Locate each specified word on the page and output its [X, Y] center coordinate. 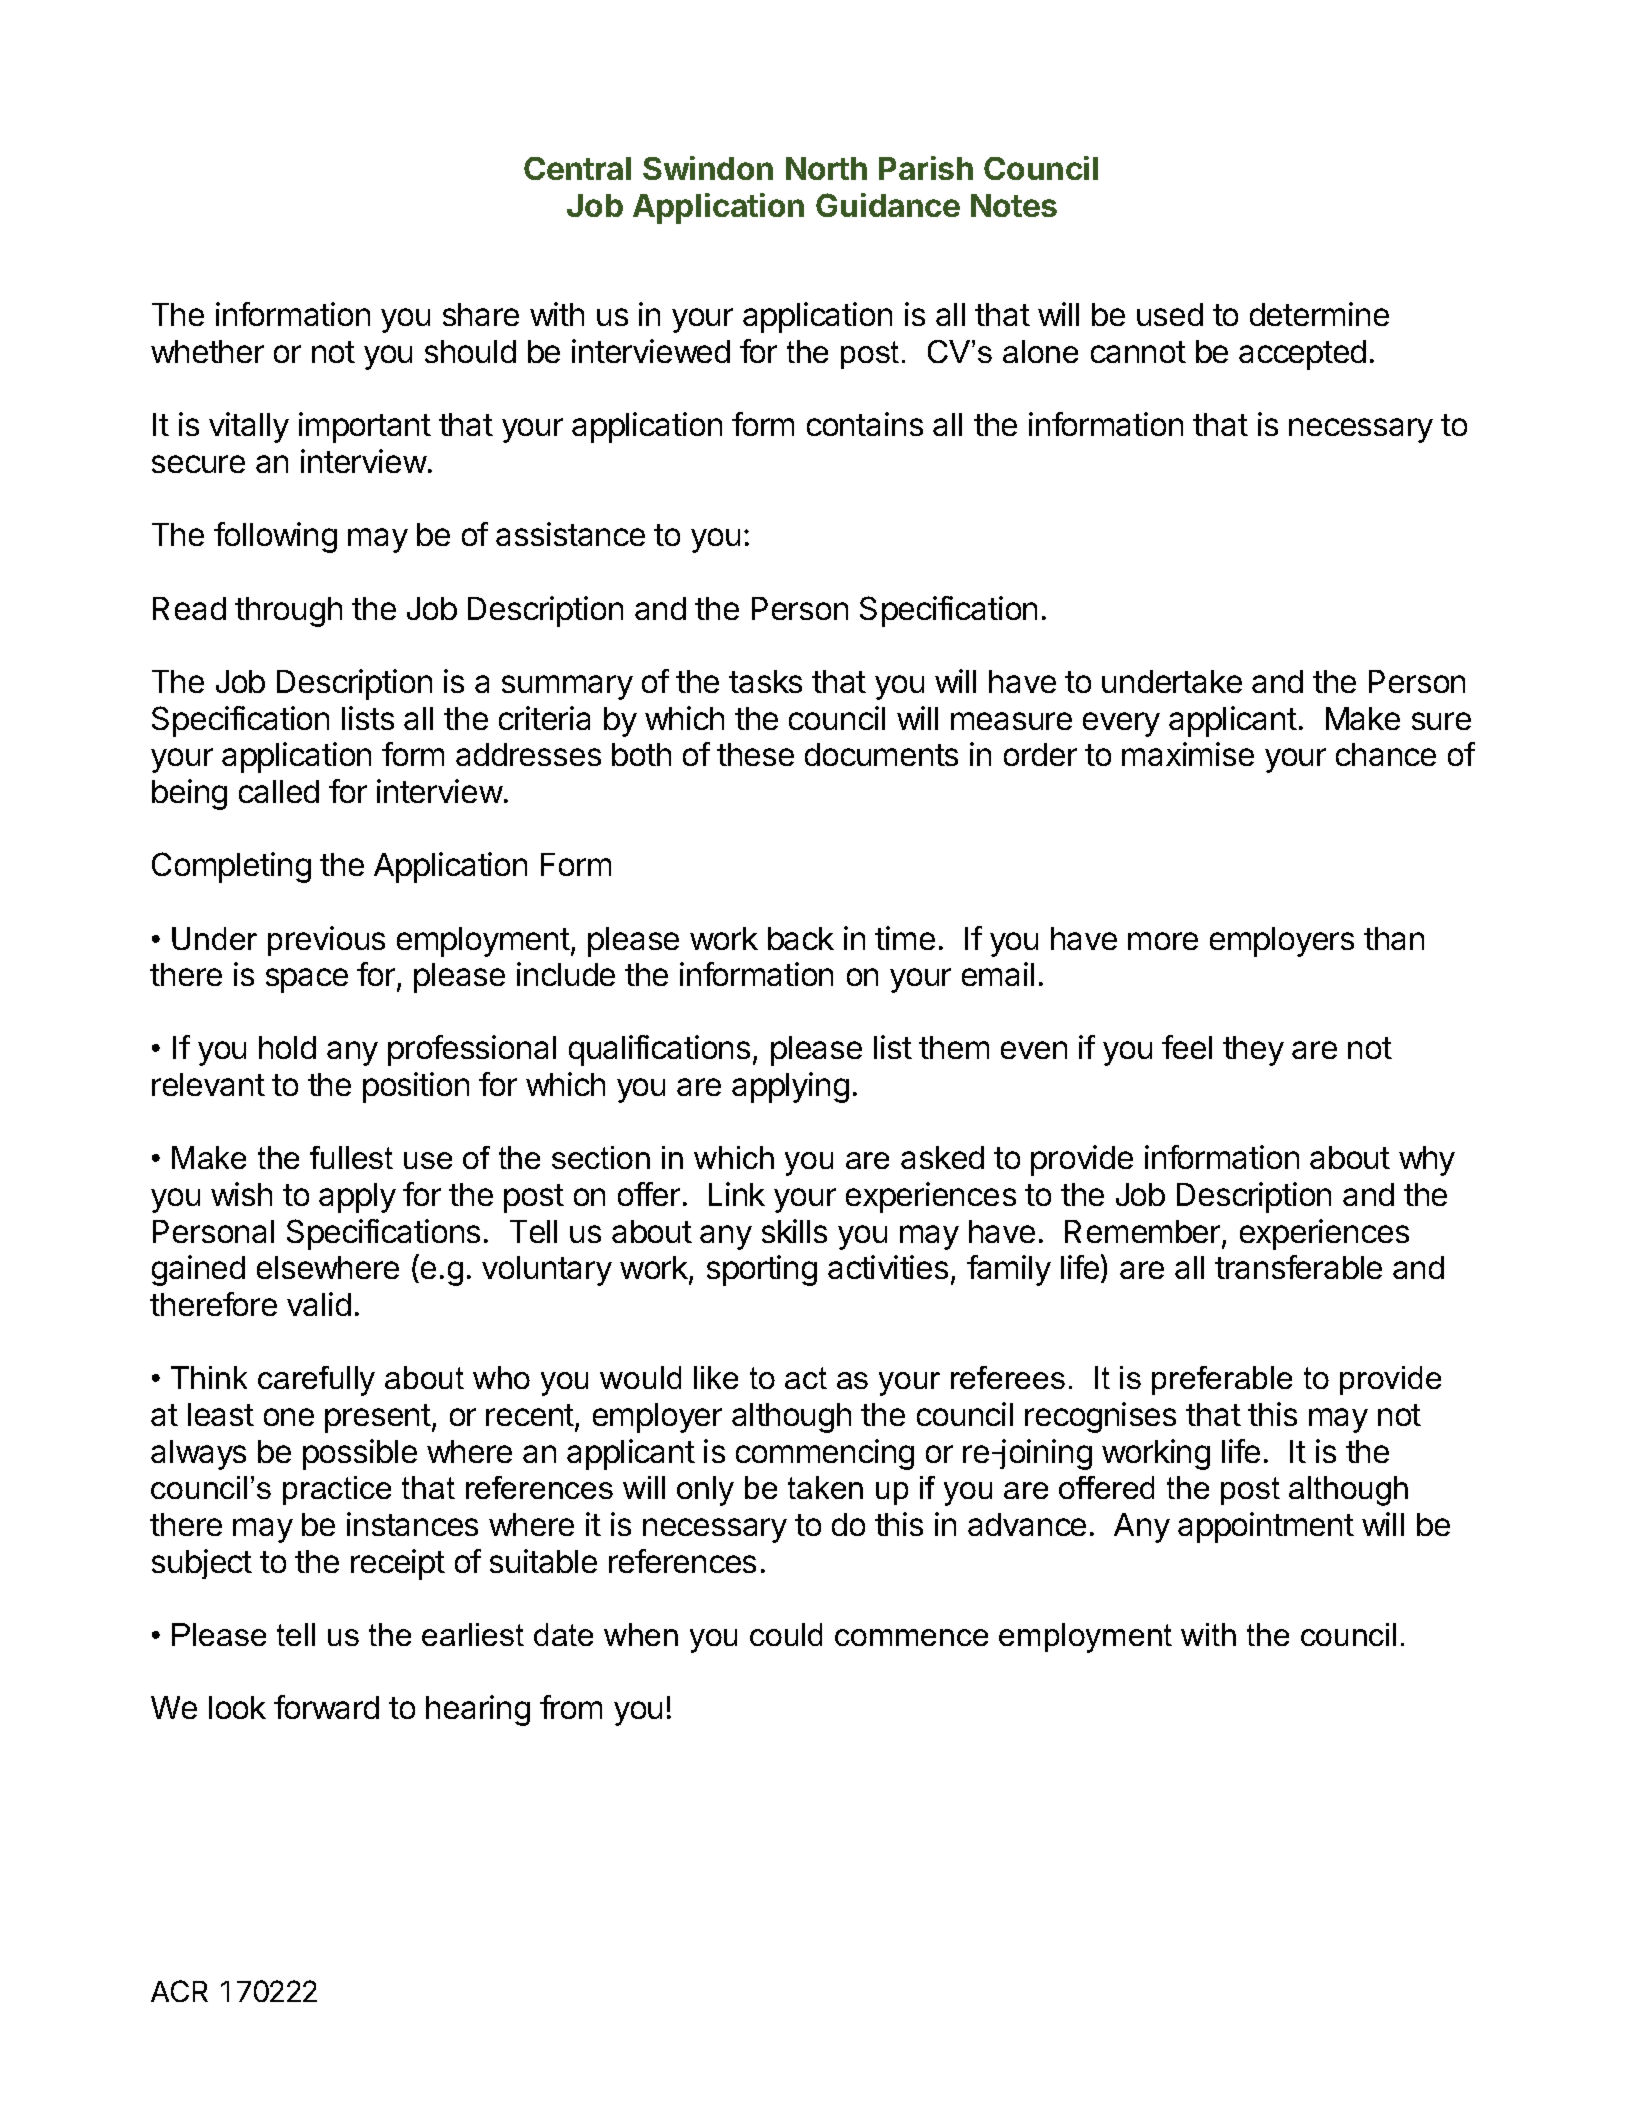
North [826, 168]
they [1253, 1051]
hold [287, 1047]
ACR [179, 1991]
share [481, 314]
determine [1319, 314]
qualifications [659, 1050]
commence [911, 1637]
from [571, 1707]
